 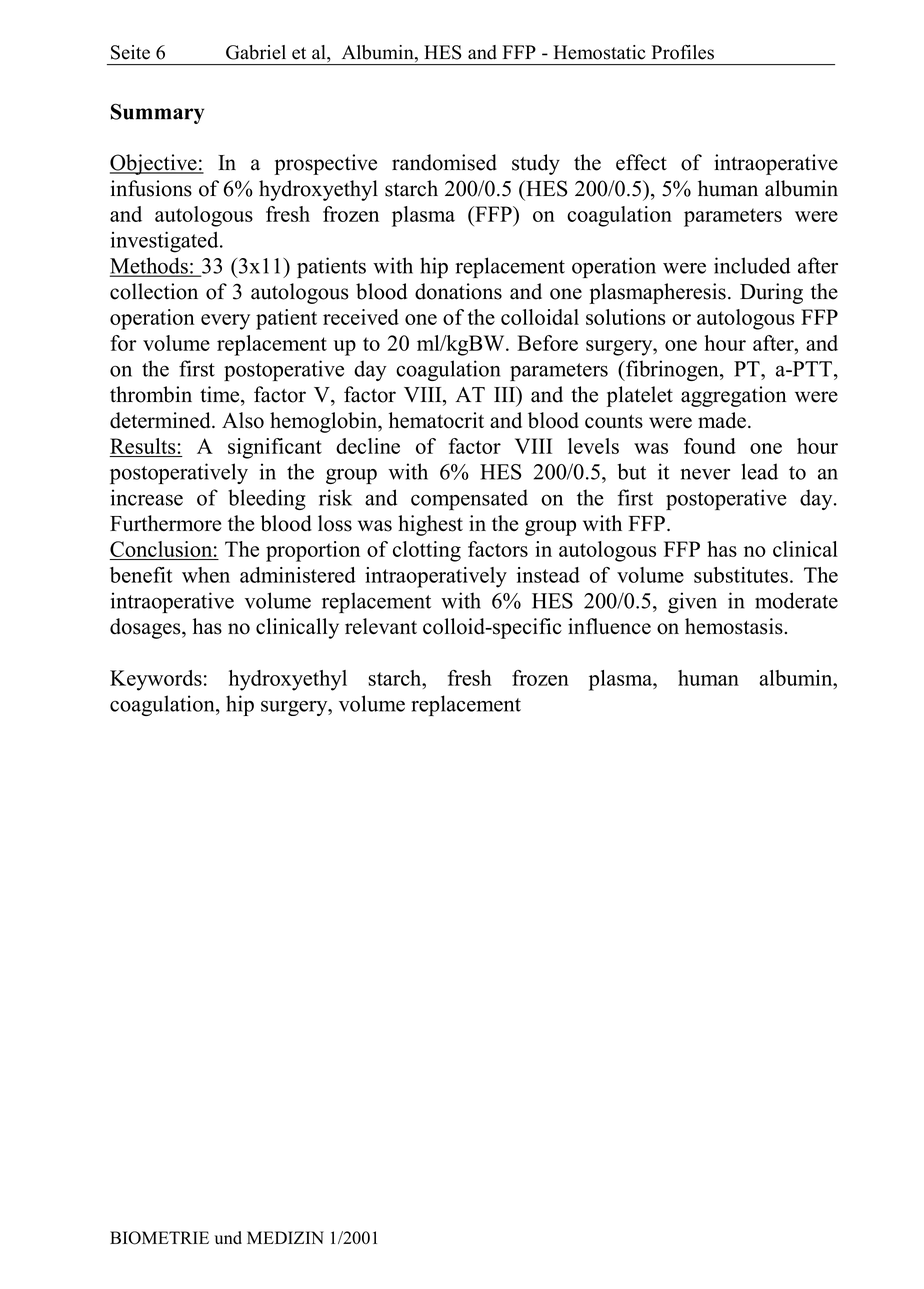 What do you see at coordinates (683, 52) in the document?
I see `Profiles` at bounding box center [683, 52].
